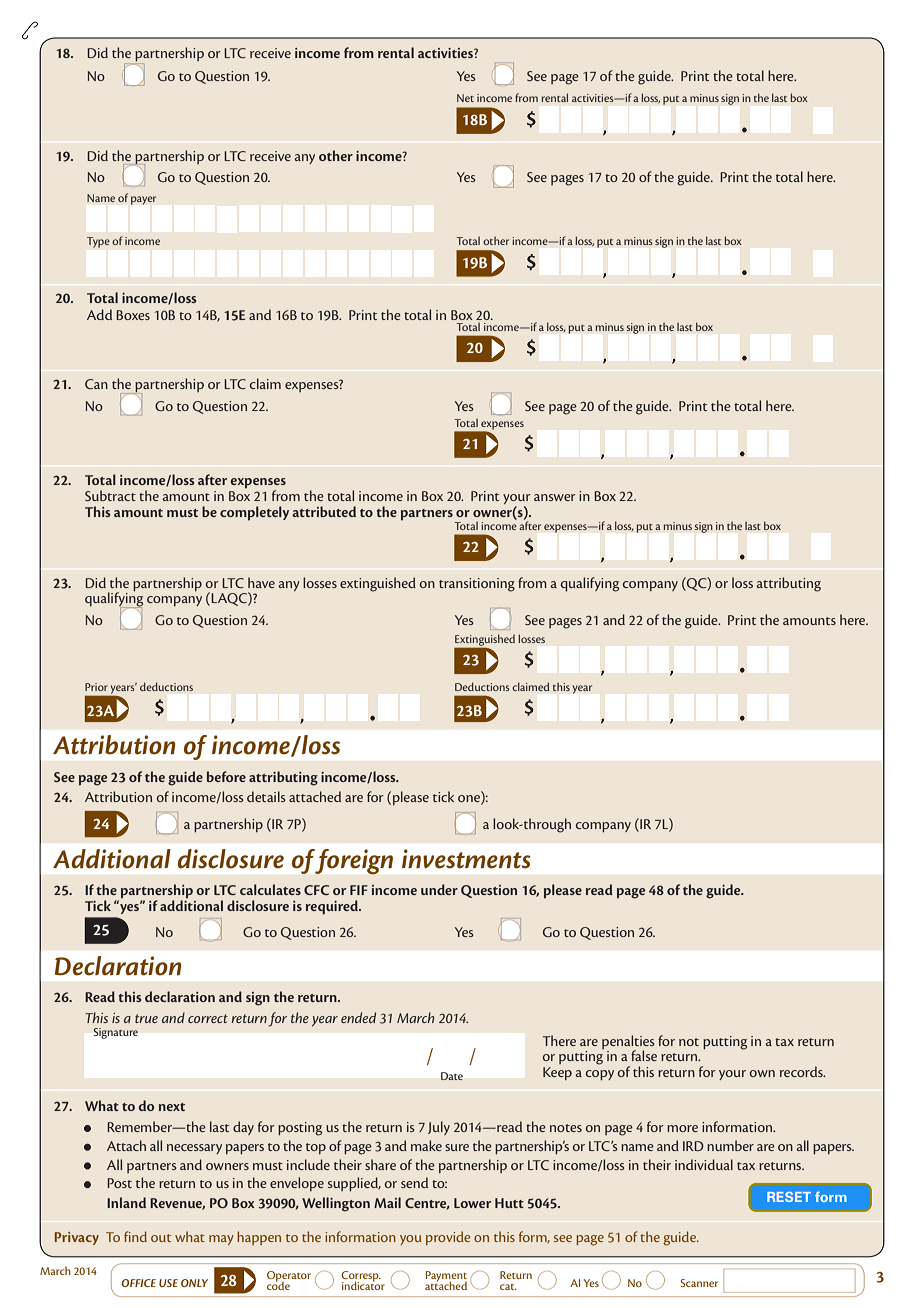 The width and height of the screenshot is (924, 1308). I want to click on Prior, so click(96, 687).
